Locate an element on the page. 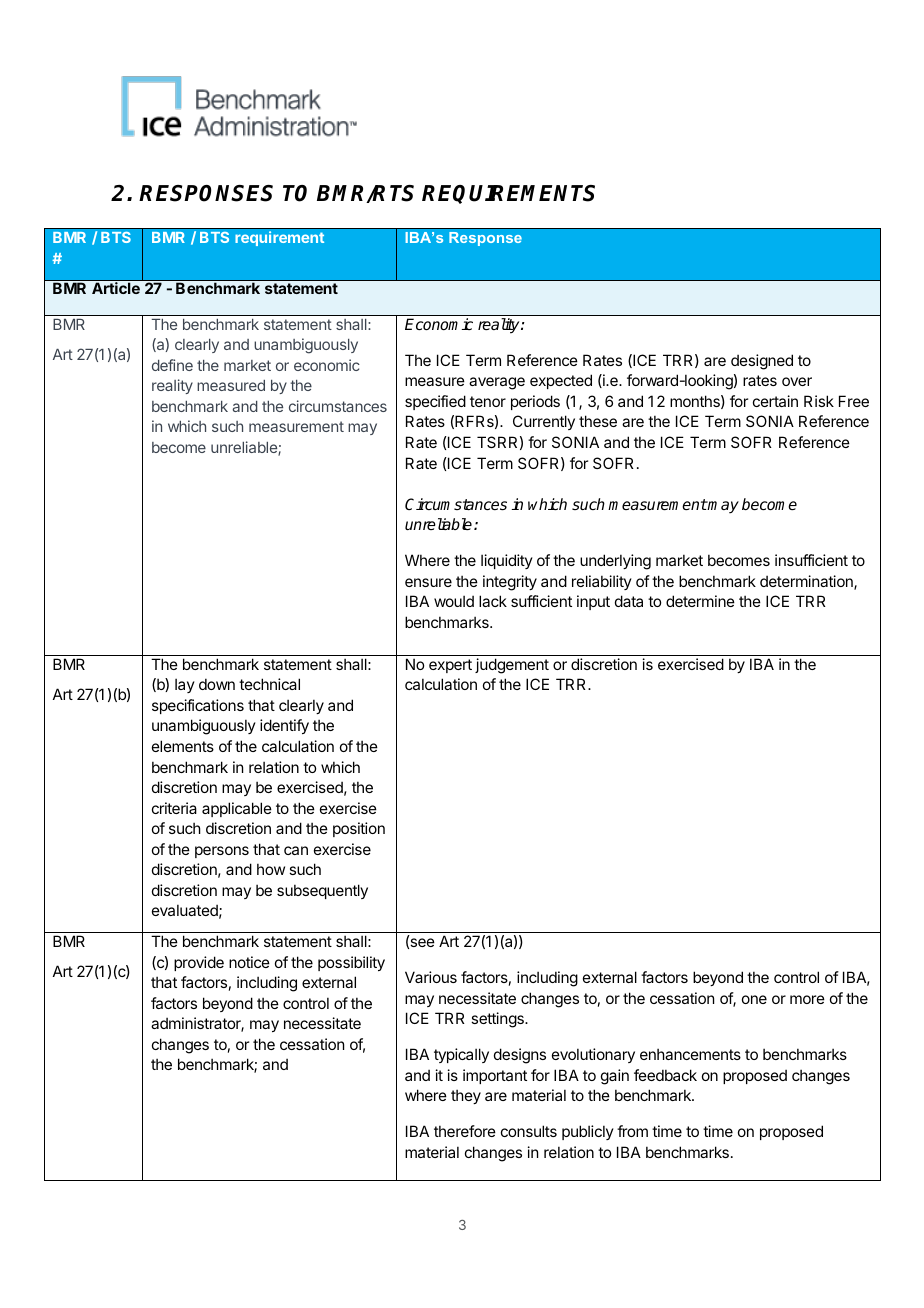 The width and height of the document is (924, 1308). judgement is located at coordinates (512, 666).
